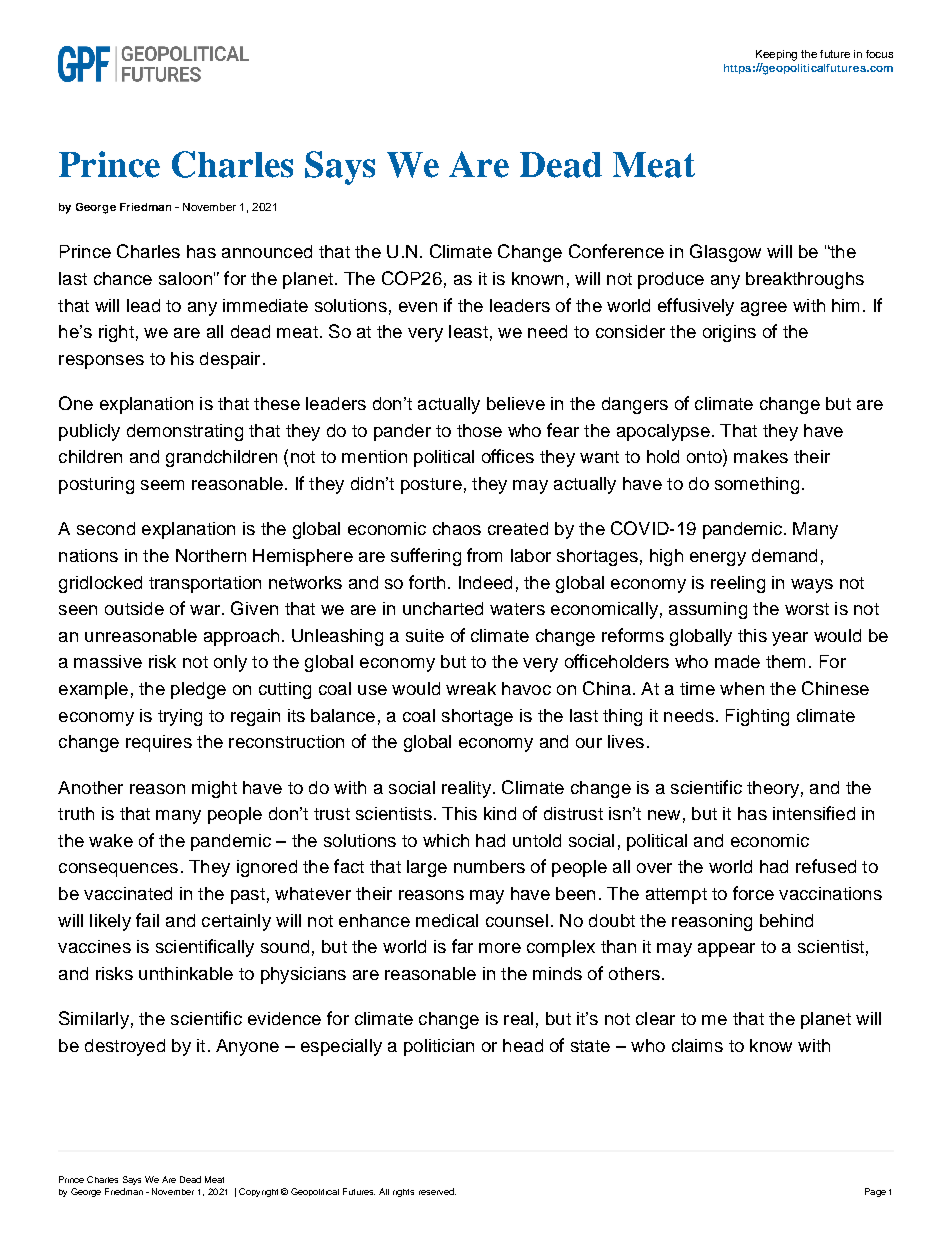 This page has width=952, height=1233. Describe the element at coordinates (267, 251) in the page. I see `announced` at that location.
